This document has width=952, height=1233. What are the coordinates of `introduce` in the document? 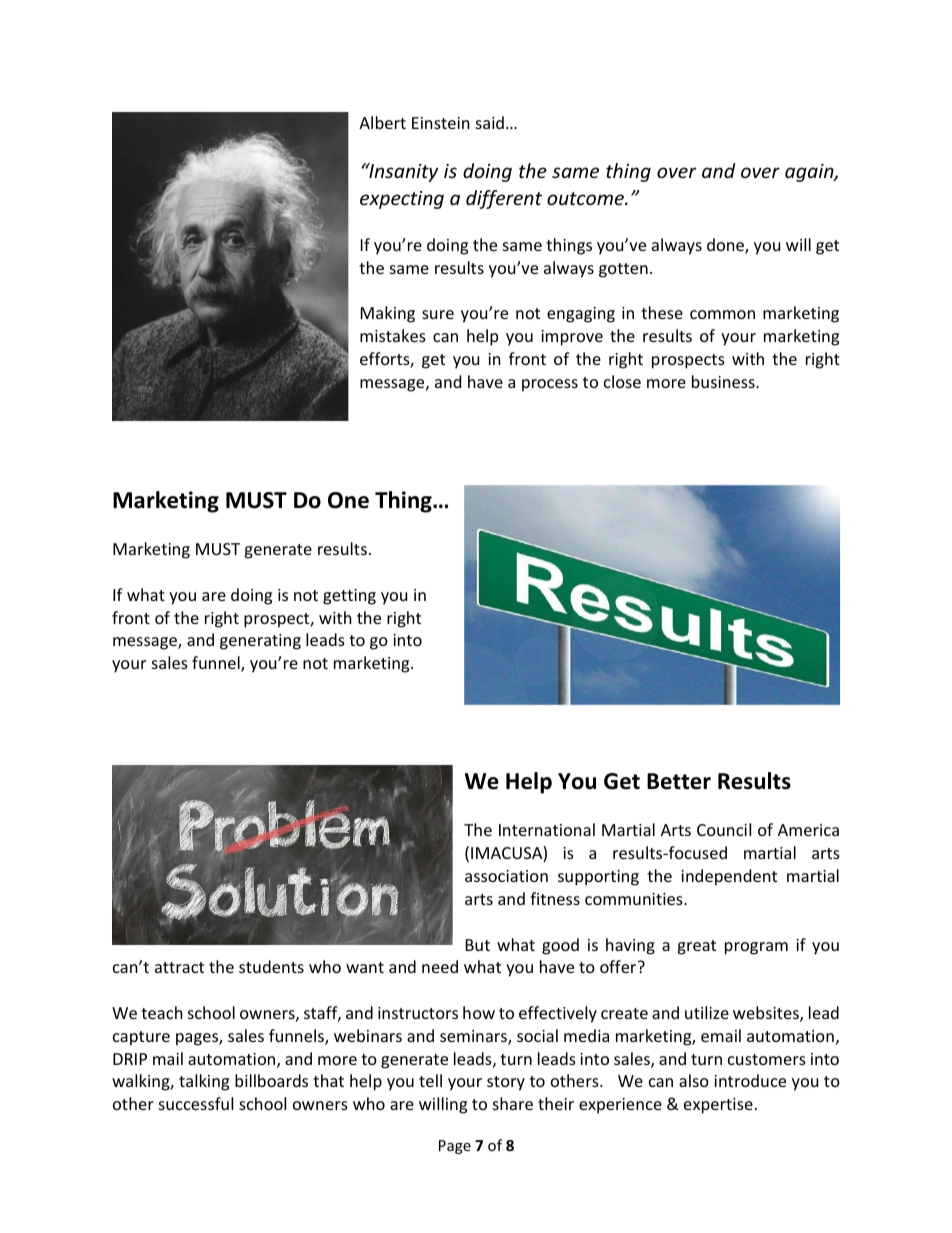 It's located at (750, 1080).
